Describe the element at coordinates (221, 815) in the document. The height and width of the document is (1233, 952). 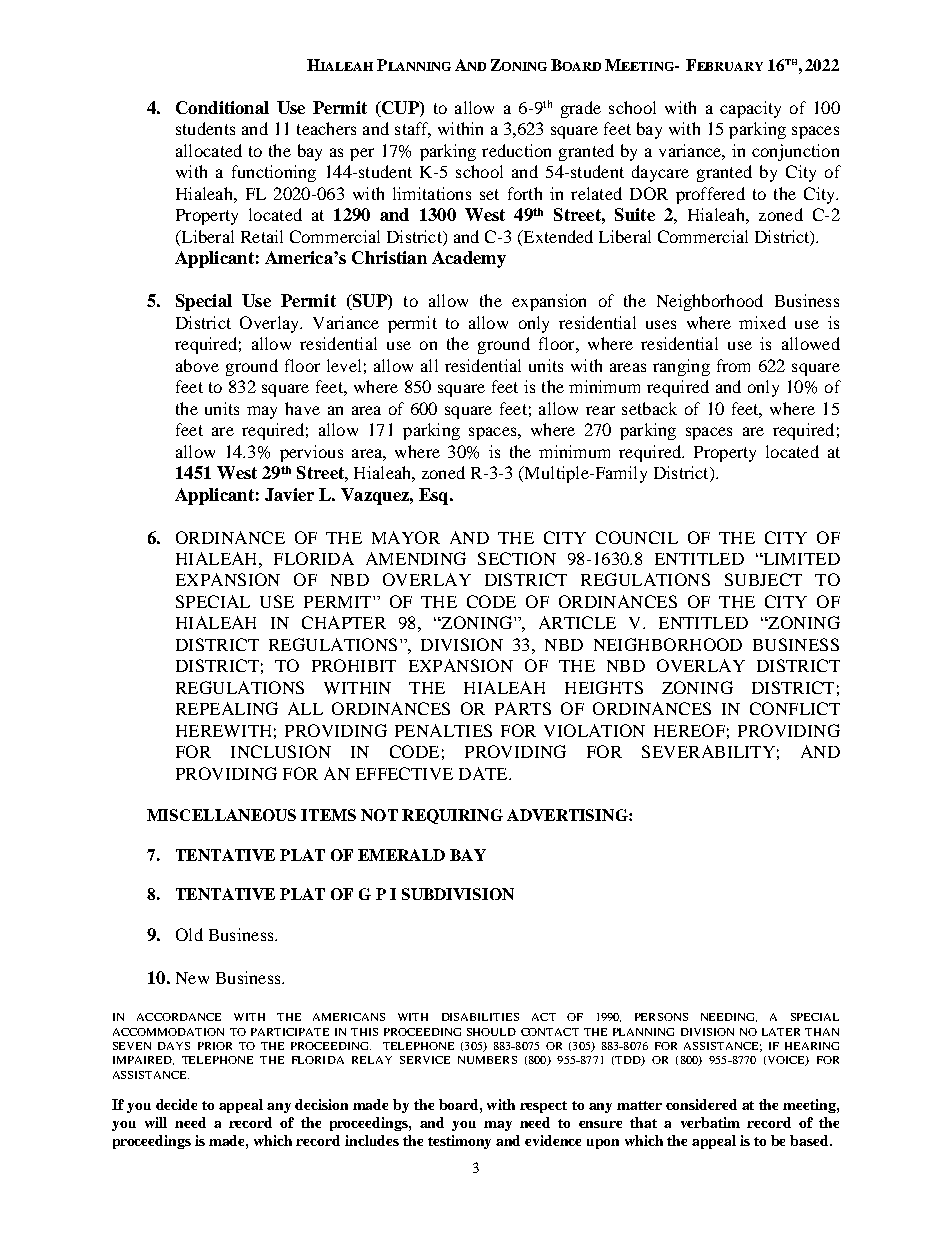
I see `MISCELLANEOUS` at that location.
